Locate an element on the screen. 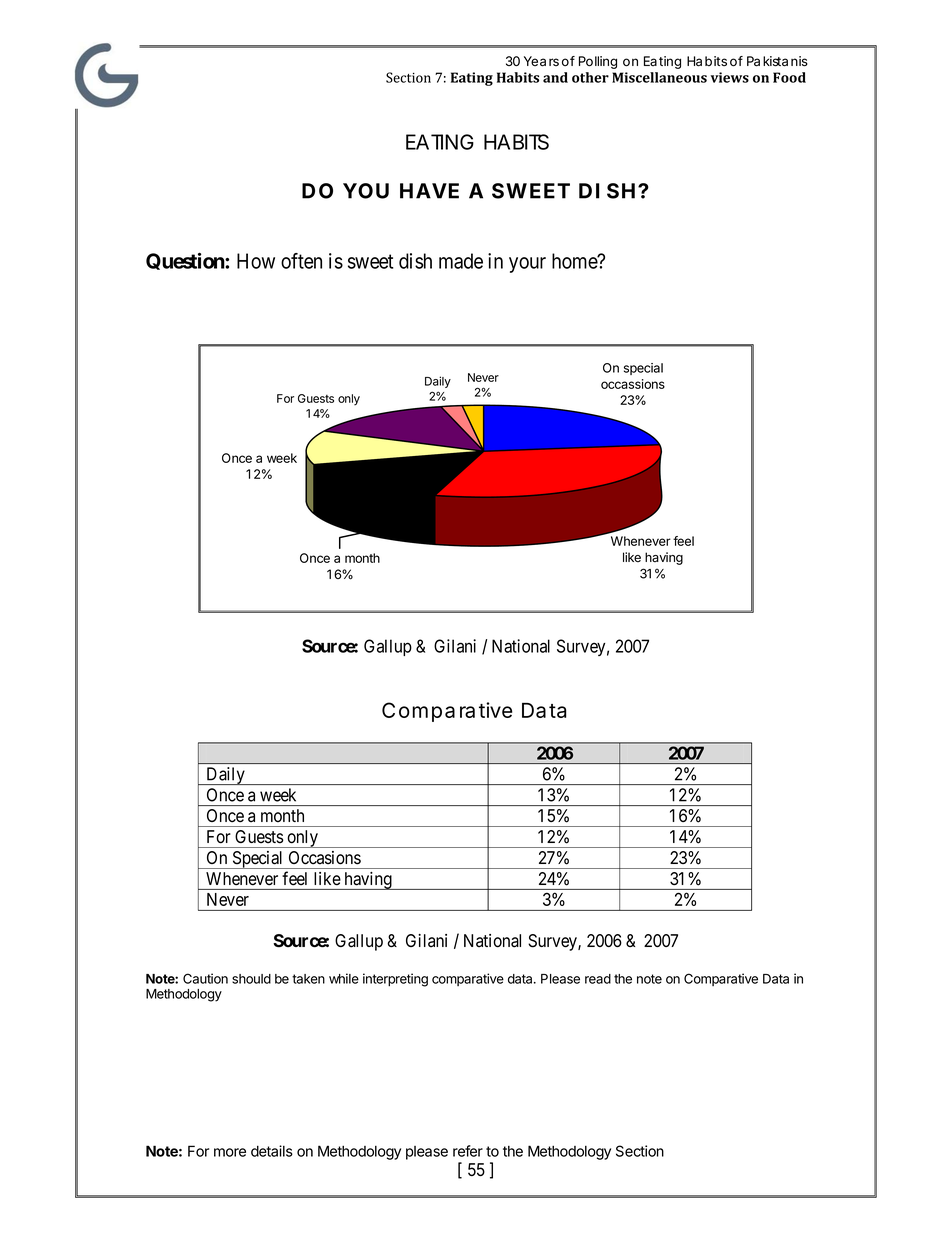 The width and height of the screenshot is (952, 1233). your is located at coordinates (527, 265).
